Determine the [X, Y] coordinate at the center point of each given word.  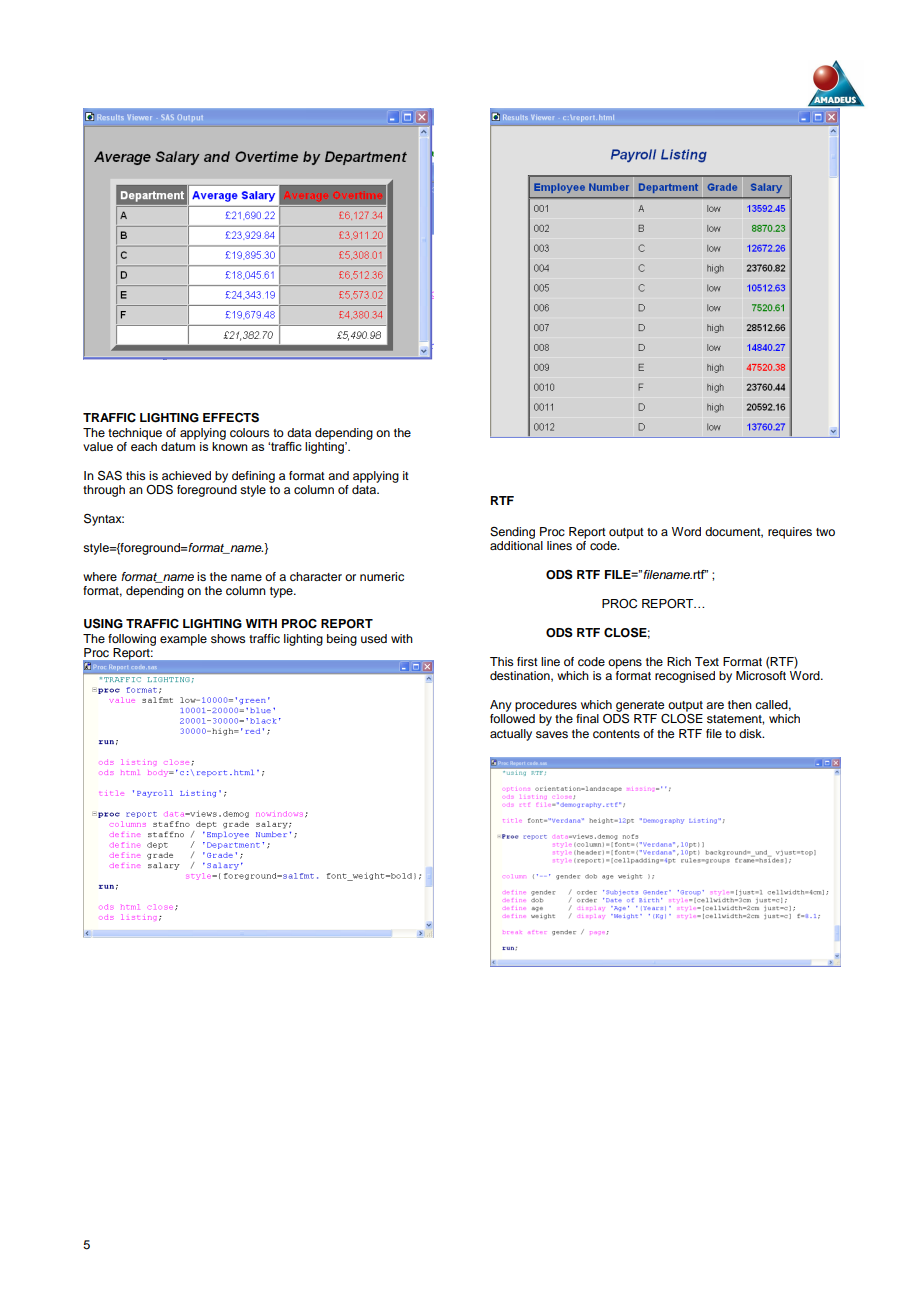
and [338, 475]
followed [512, 718]
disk [751, 733]
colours [250, 432]
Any [501, 706]
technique [135, 434]
